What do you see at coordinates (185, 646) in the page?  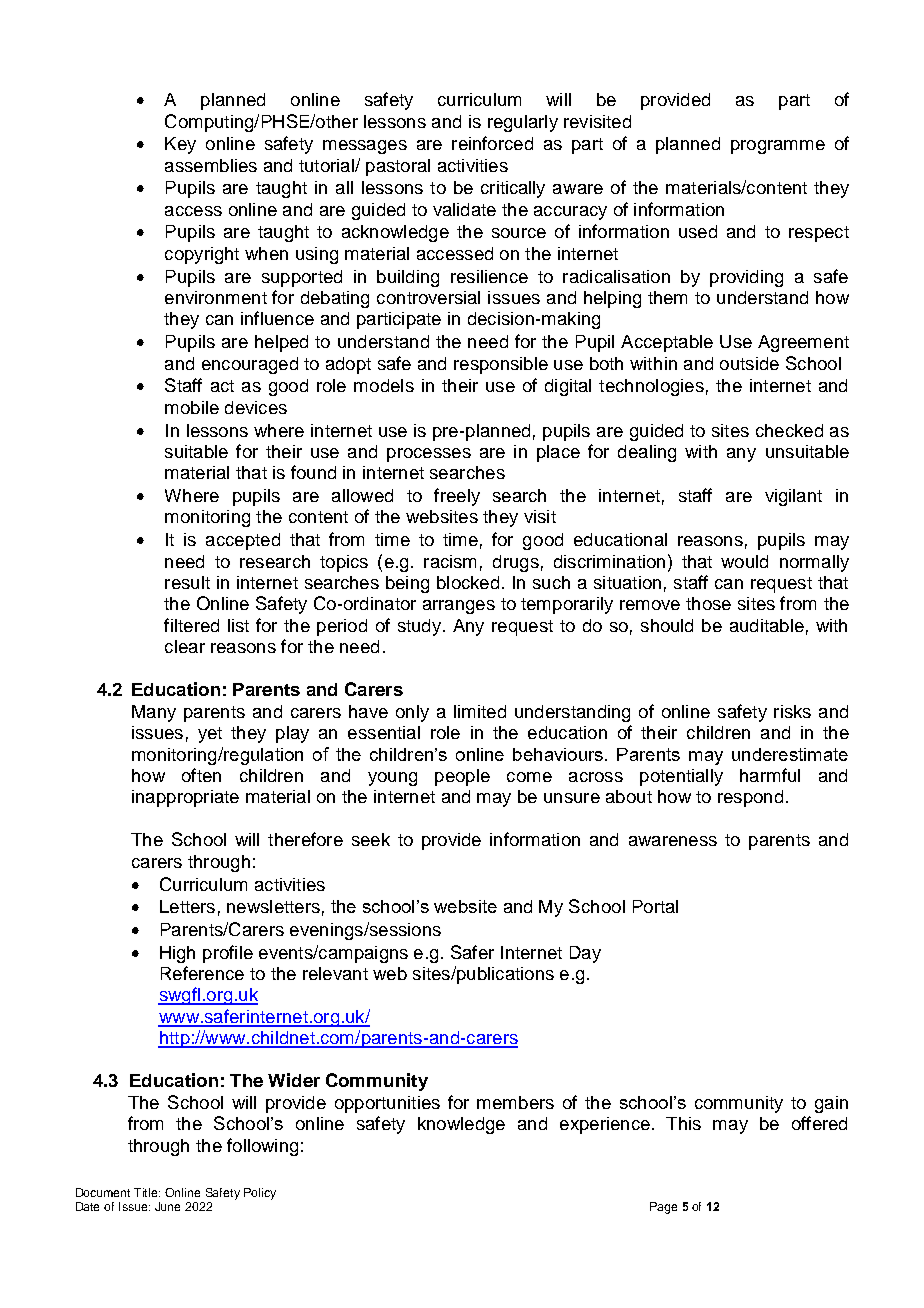 I see `clear` at bounding box center [185, 646].
